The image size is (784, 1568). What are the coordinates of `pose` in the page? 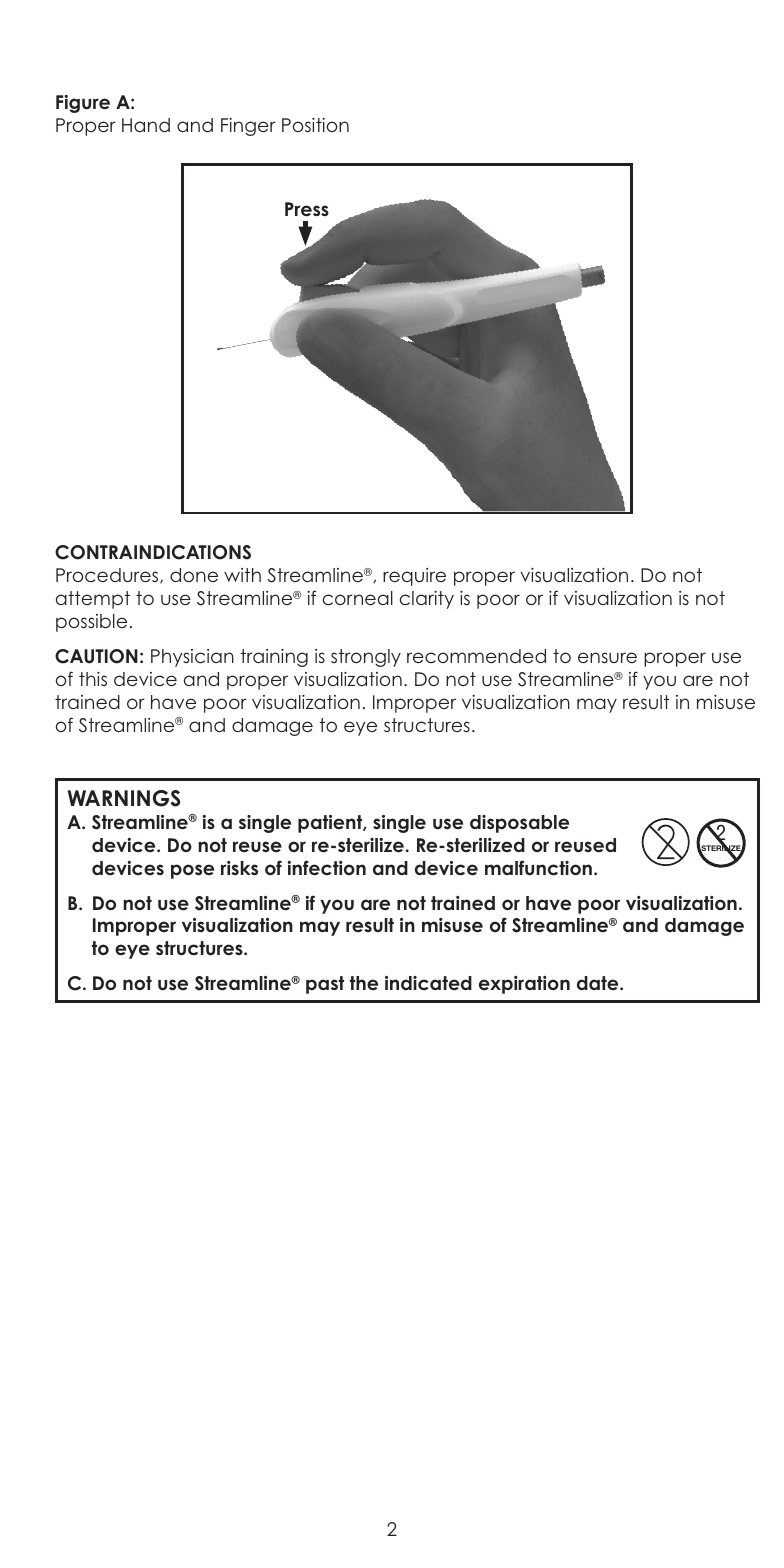 It's located at (192, 871).
